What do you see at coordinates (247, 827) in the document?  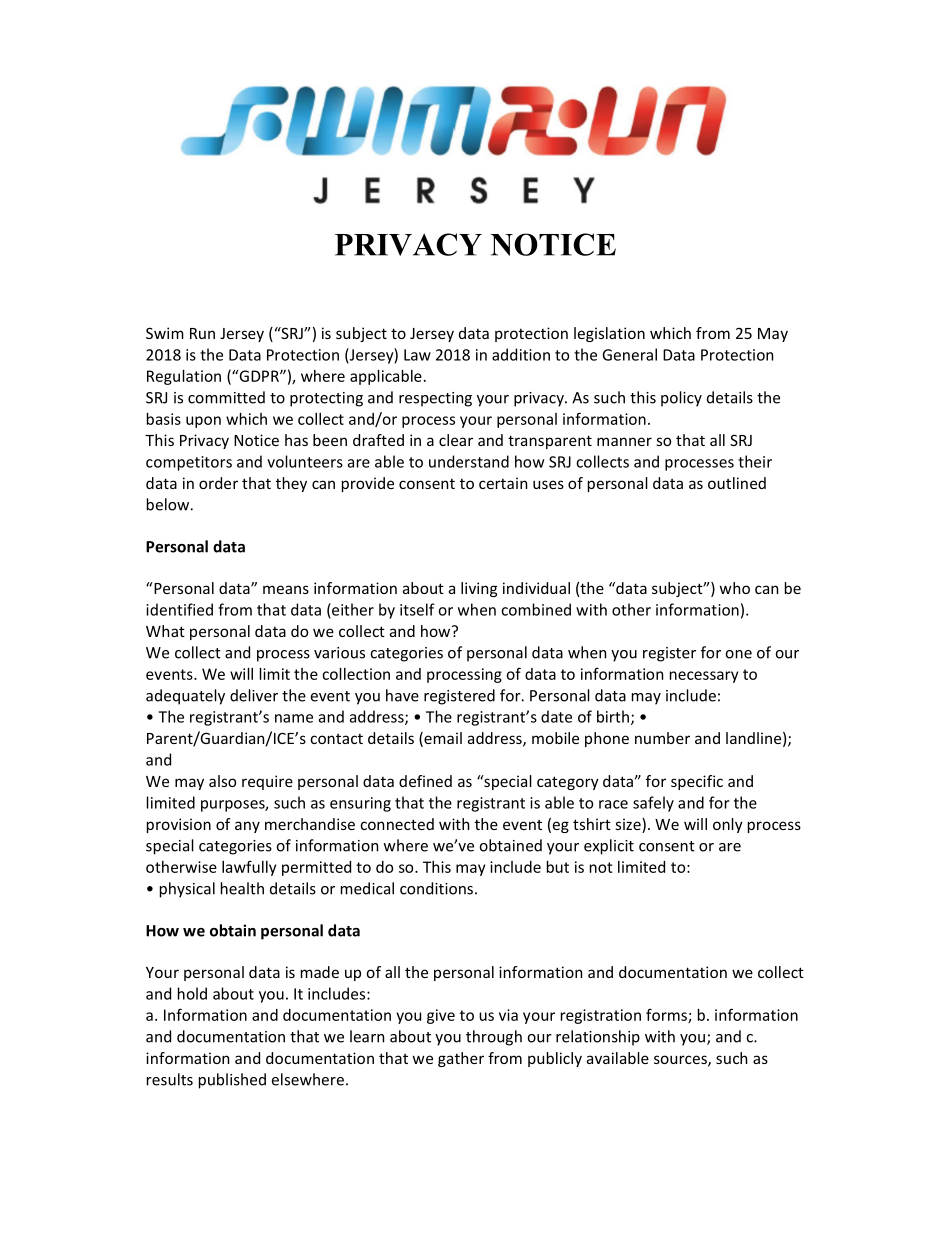 I see `any` at bounding box center [247, 827].
